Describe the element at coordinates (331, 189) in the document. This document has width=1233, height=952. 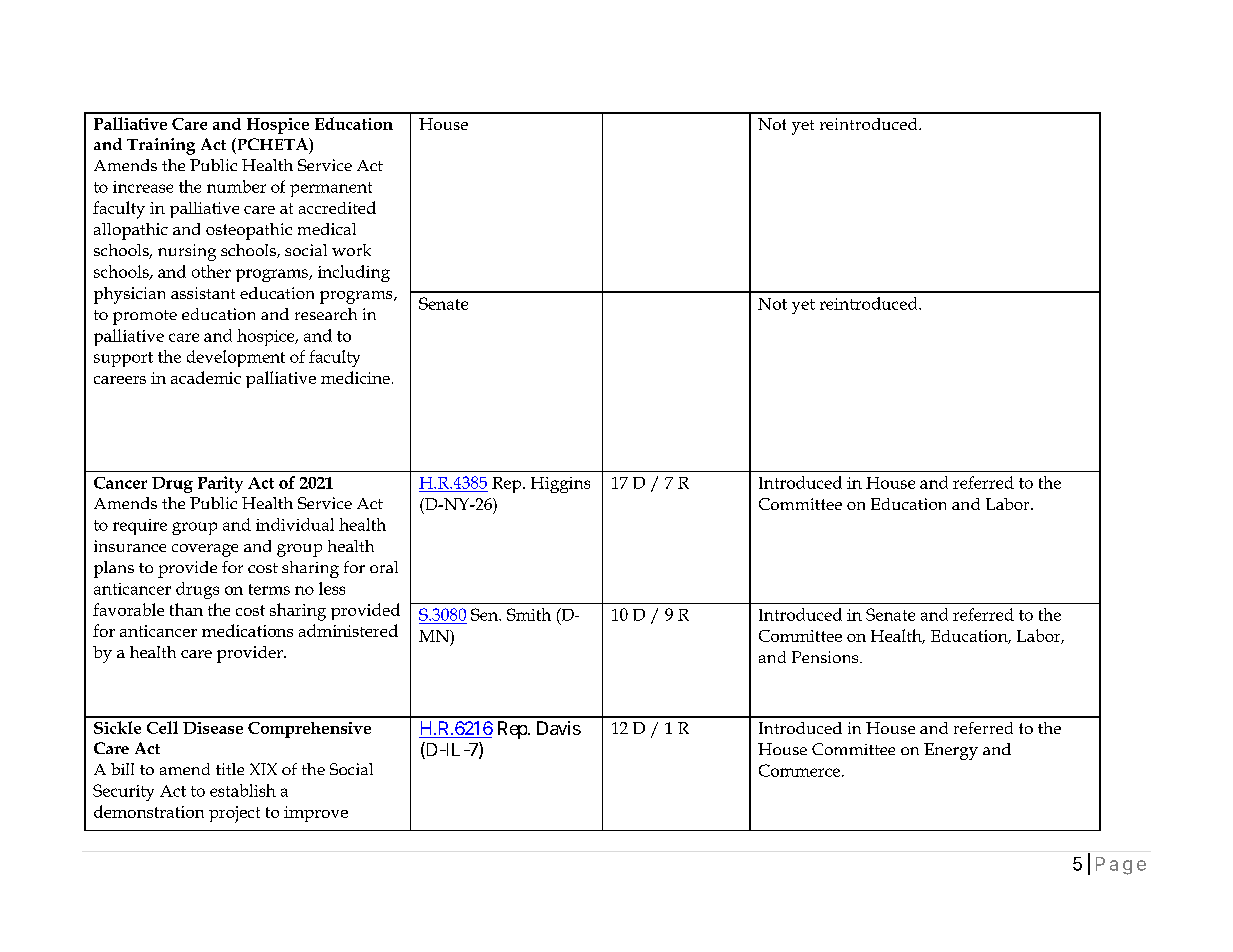
I see `permanent` at that location.
